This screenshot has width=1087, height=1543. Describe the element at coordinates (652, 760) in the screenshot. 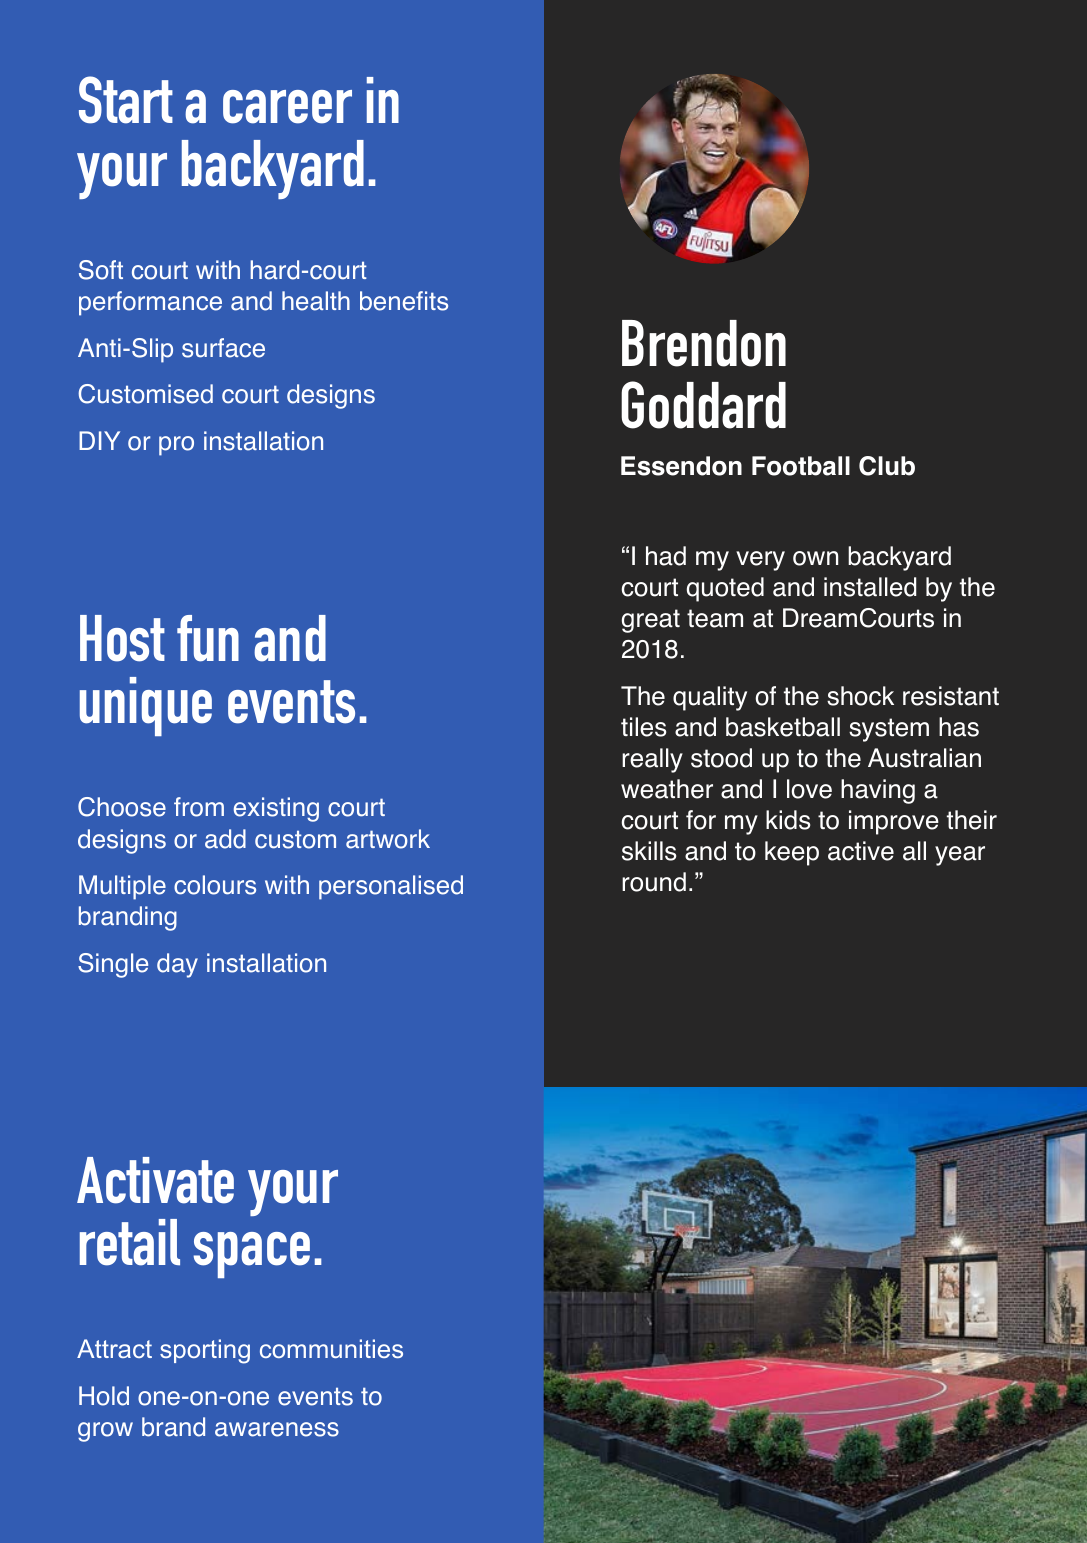

I see `really` at that location.
